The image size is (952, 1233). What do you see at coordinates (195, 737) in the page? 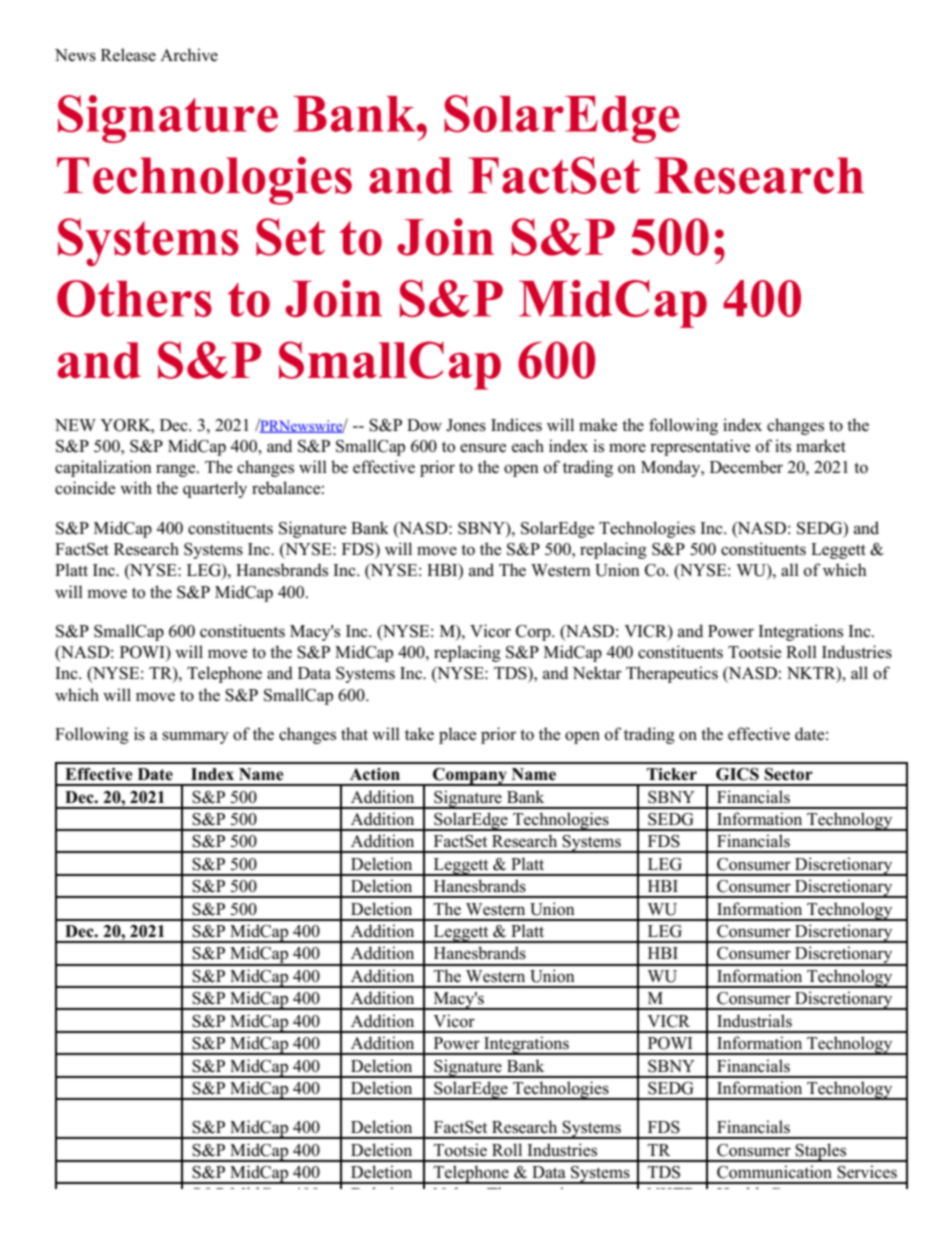
I see `summary` at bounding box center [195, 737].
